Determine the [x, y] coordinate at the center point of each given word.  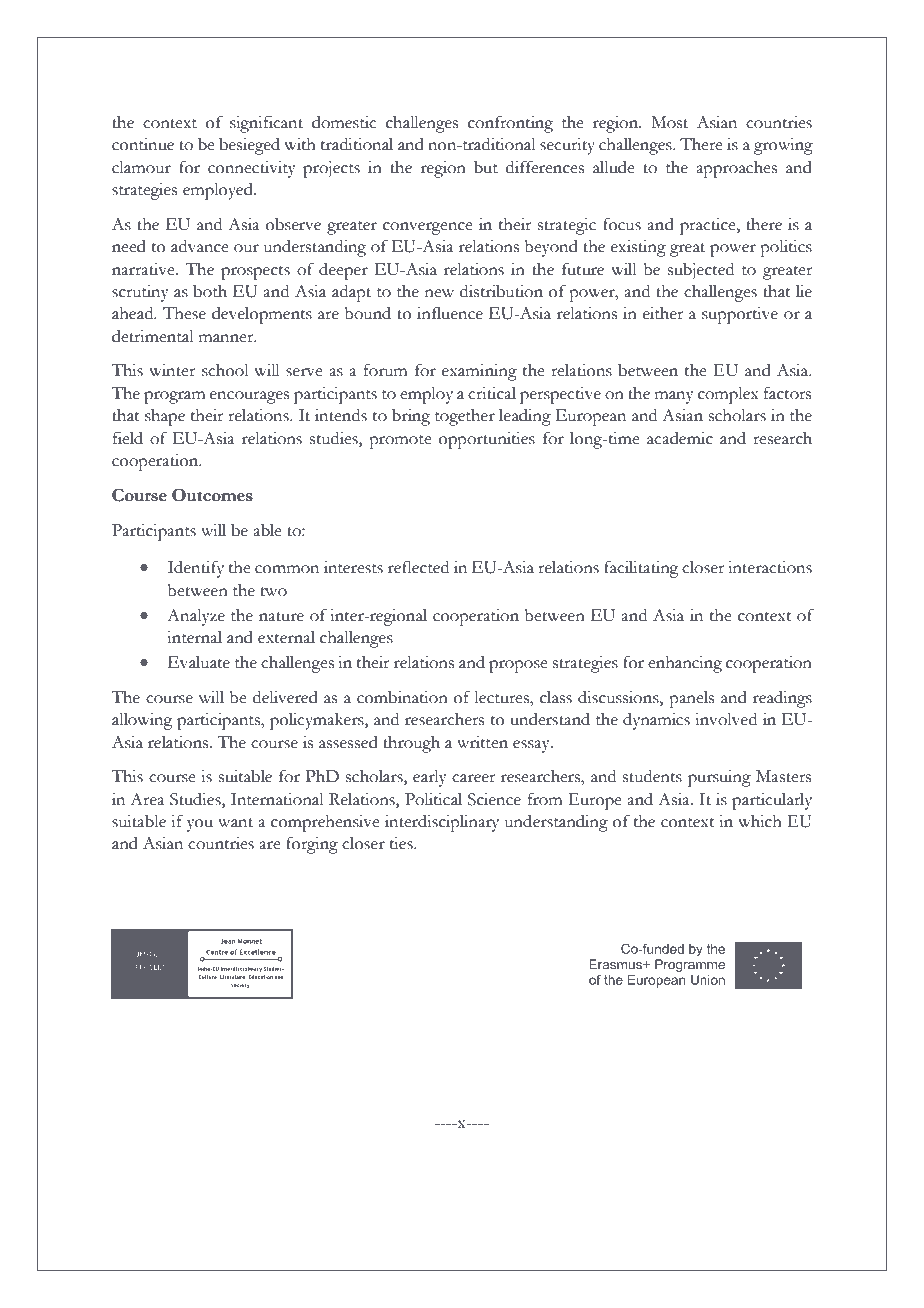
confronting [510, 124]
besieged [249, 146]
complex [728, 395]
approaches [736, 169]
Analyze [196, 617]
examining [479, 372]
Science [494, 799]
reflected [418, 567]
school [225, 370]
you [200, 825]
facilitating [641, 569]
